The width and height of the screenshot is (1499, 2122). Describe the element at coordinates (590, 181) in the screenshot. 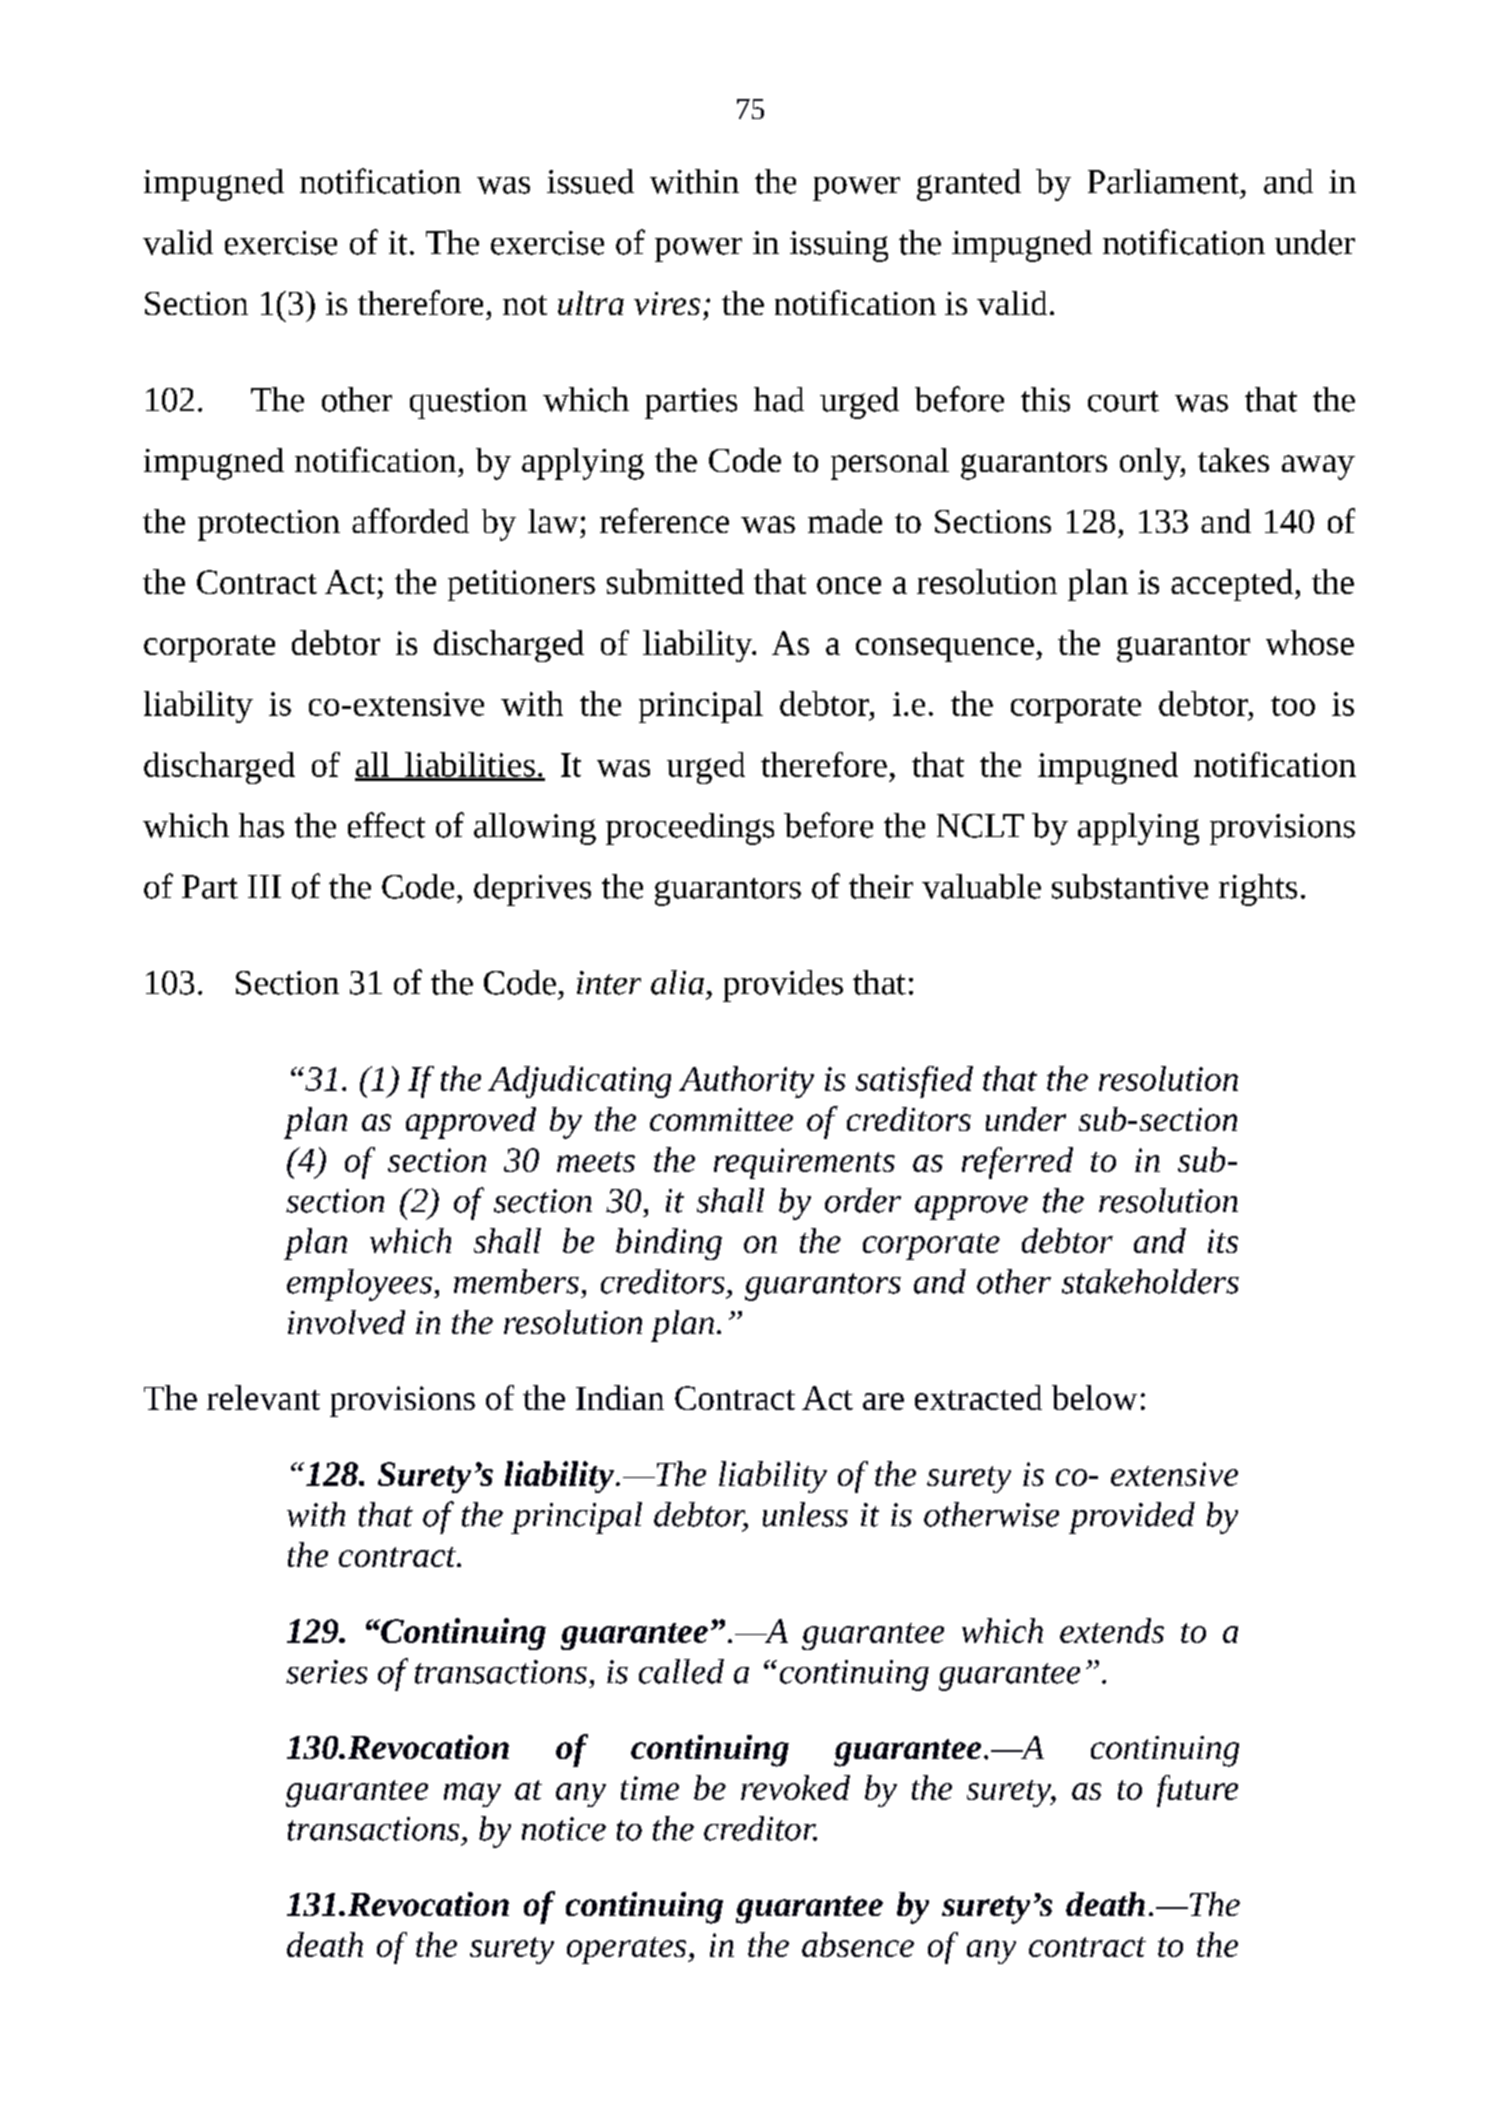

I see `issued` at that location.
